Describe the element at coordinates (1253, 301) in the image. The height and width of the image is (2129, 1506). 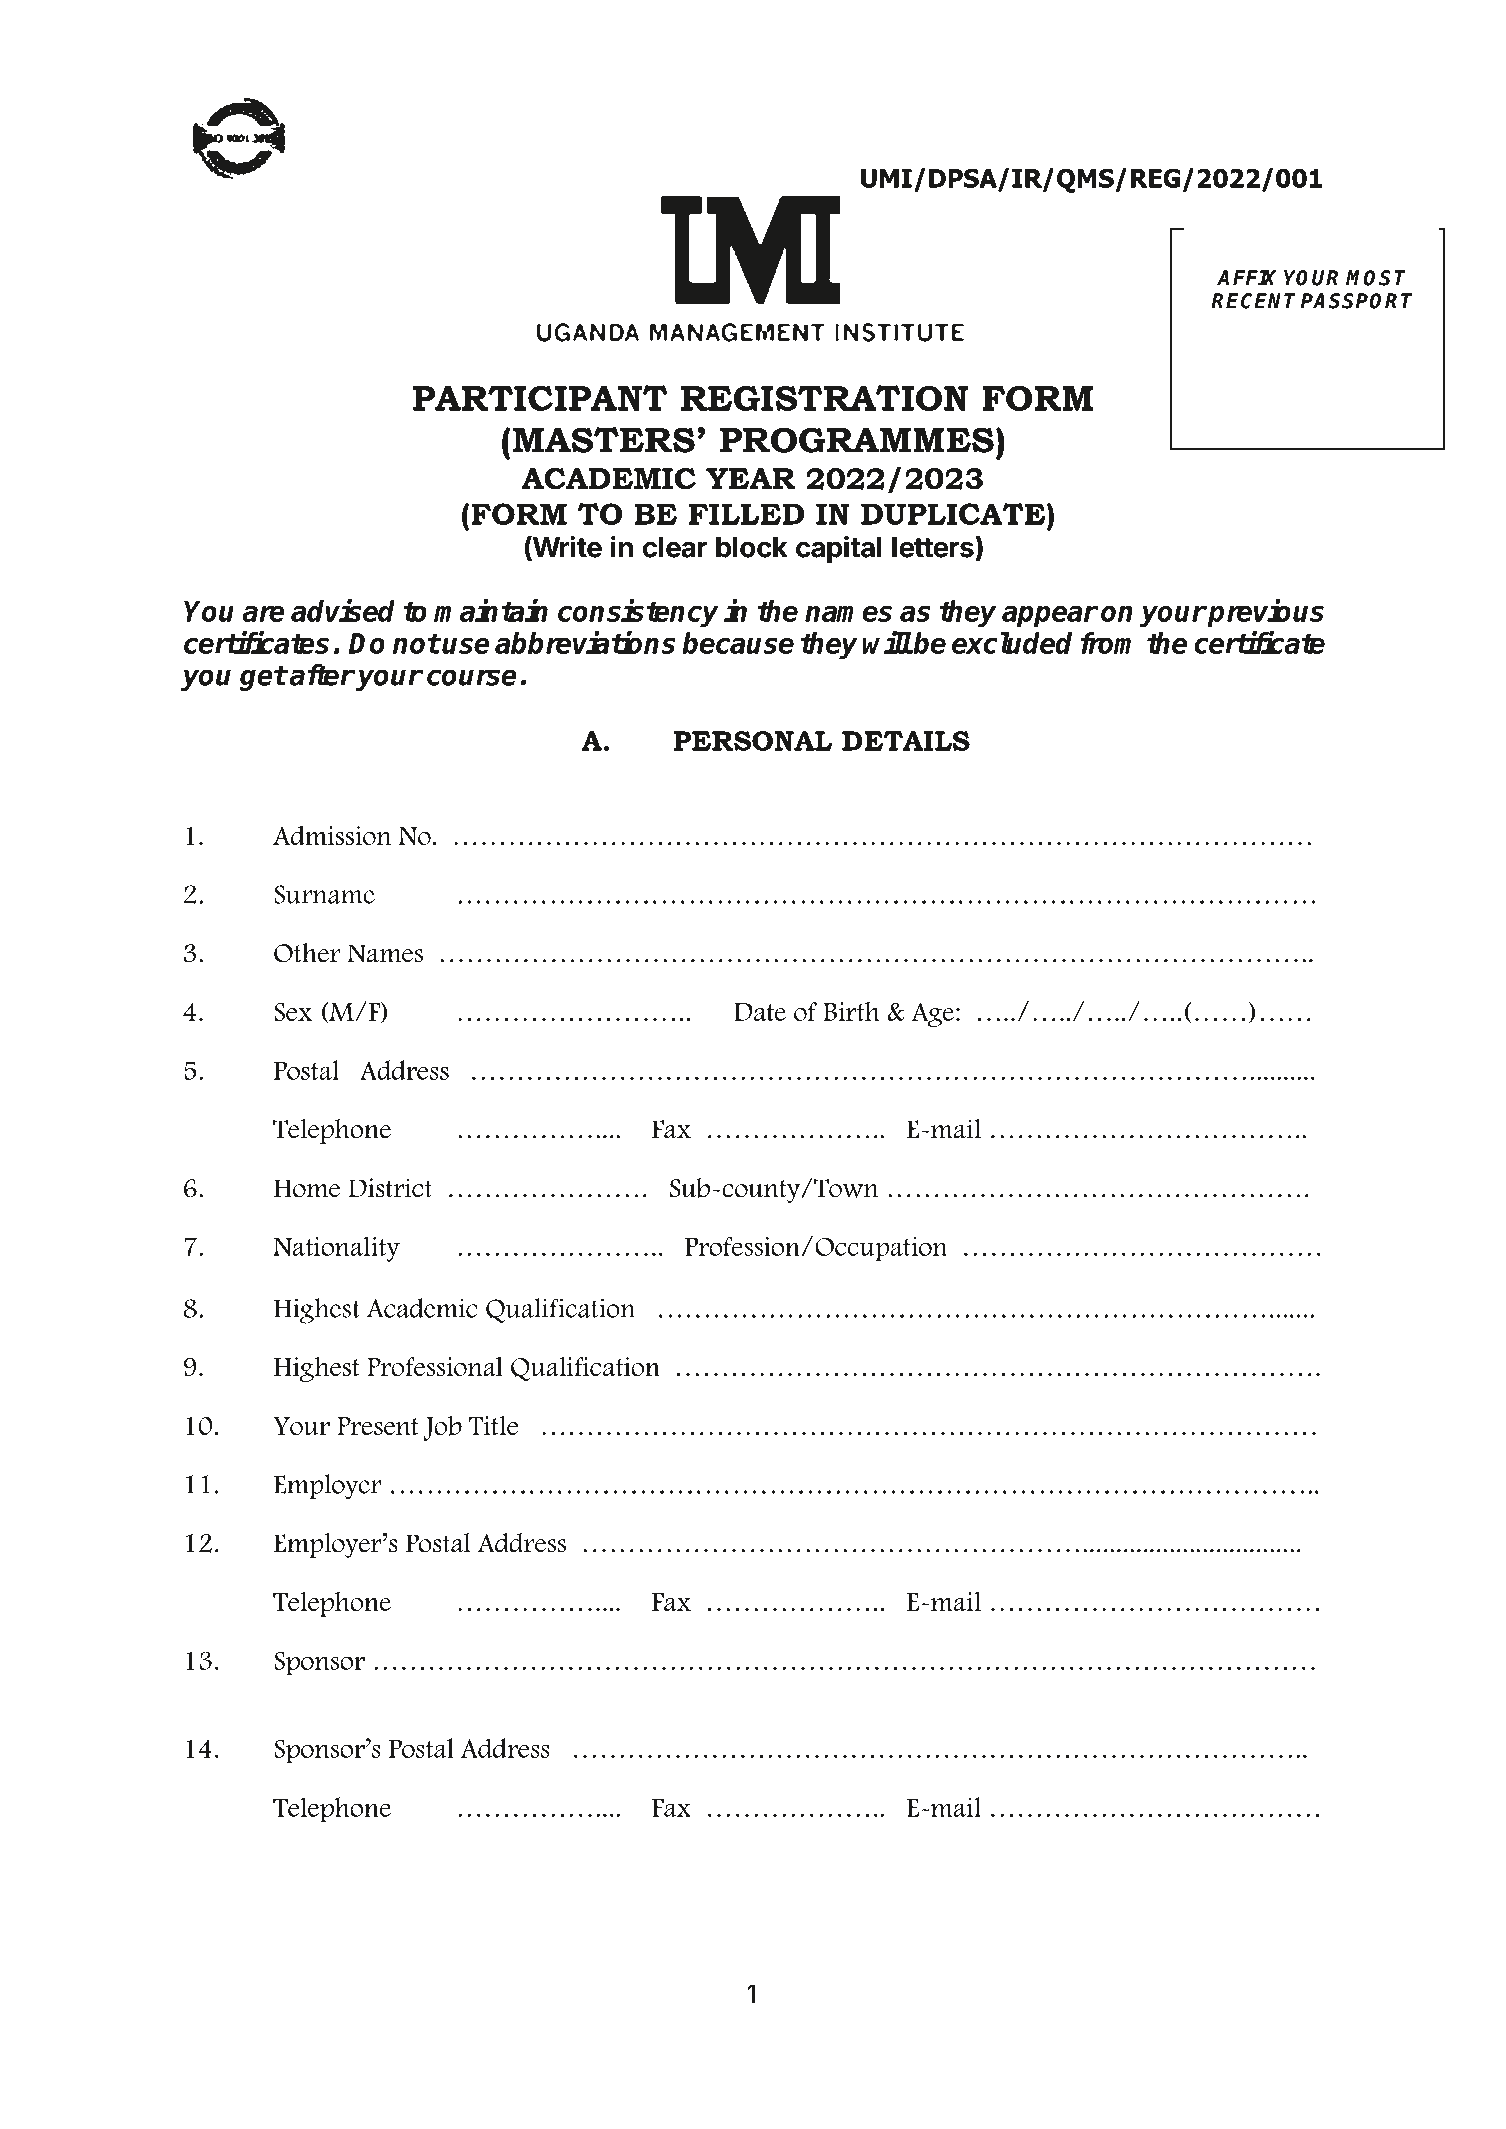
I see `RECENT` at that location.
